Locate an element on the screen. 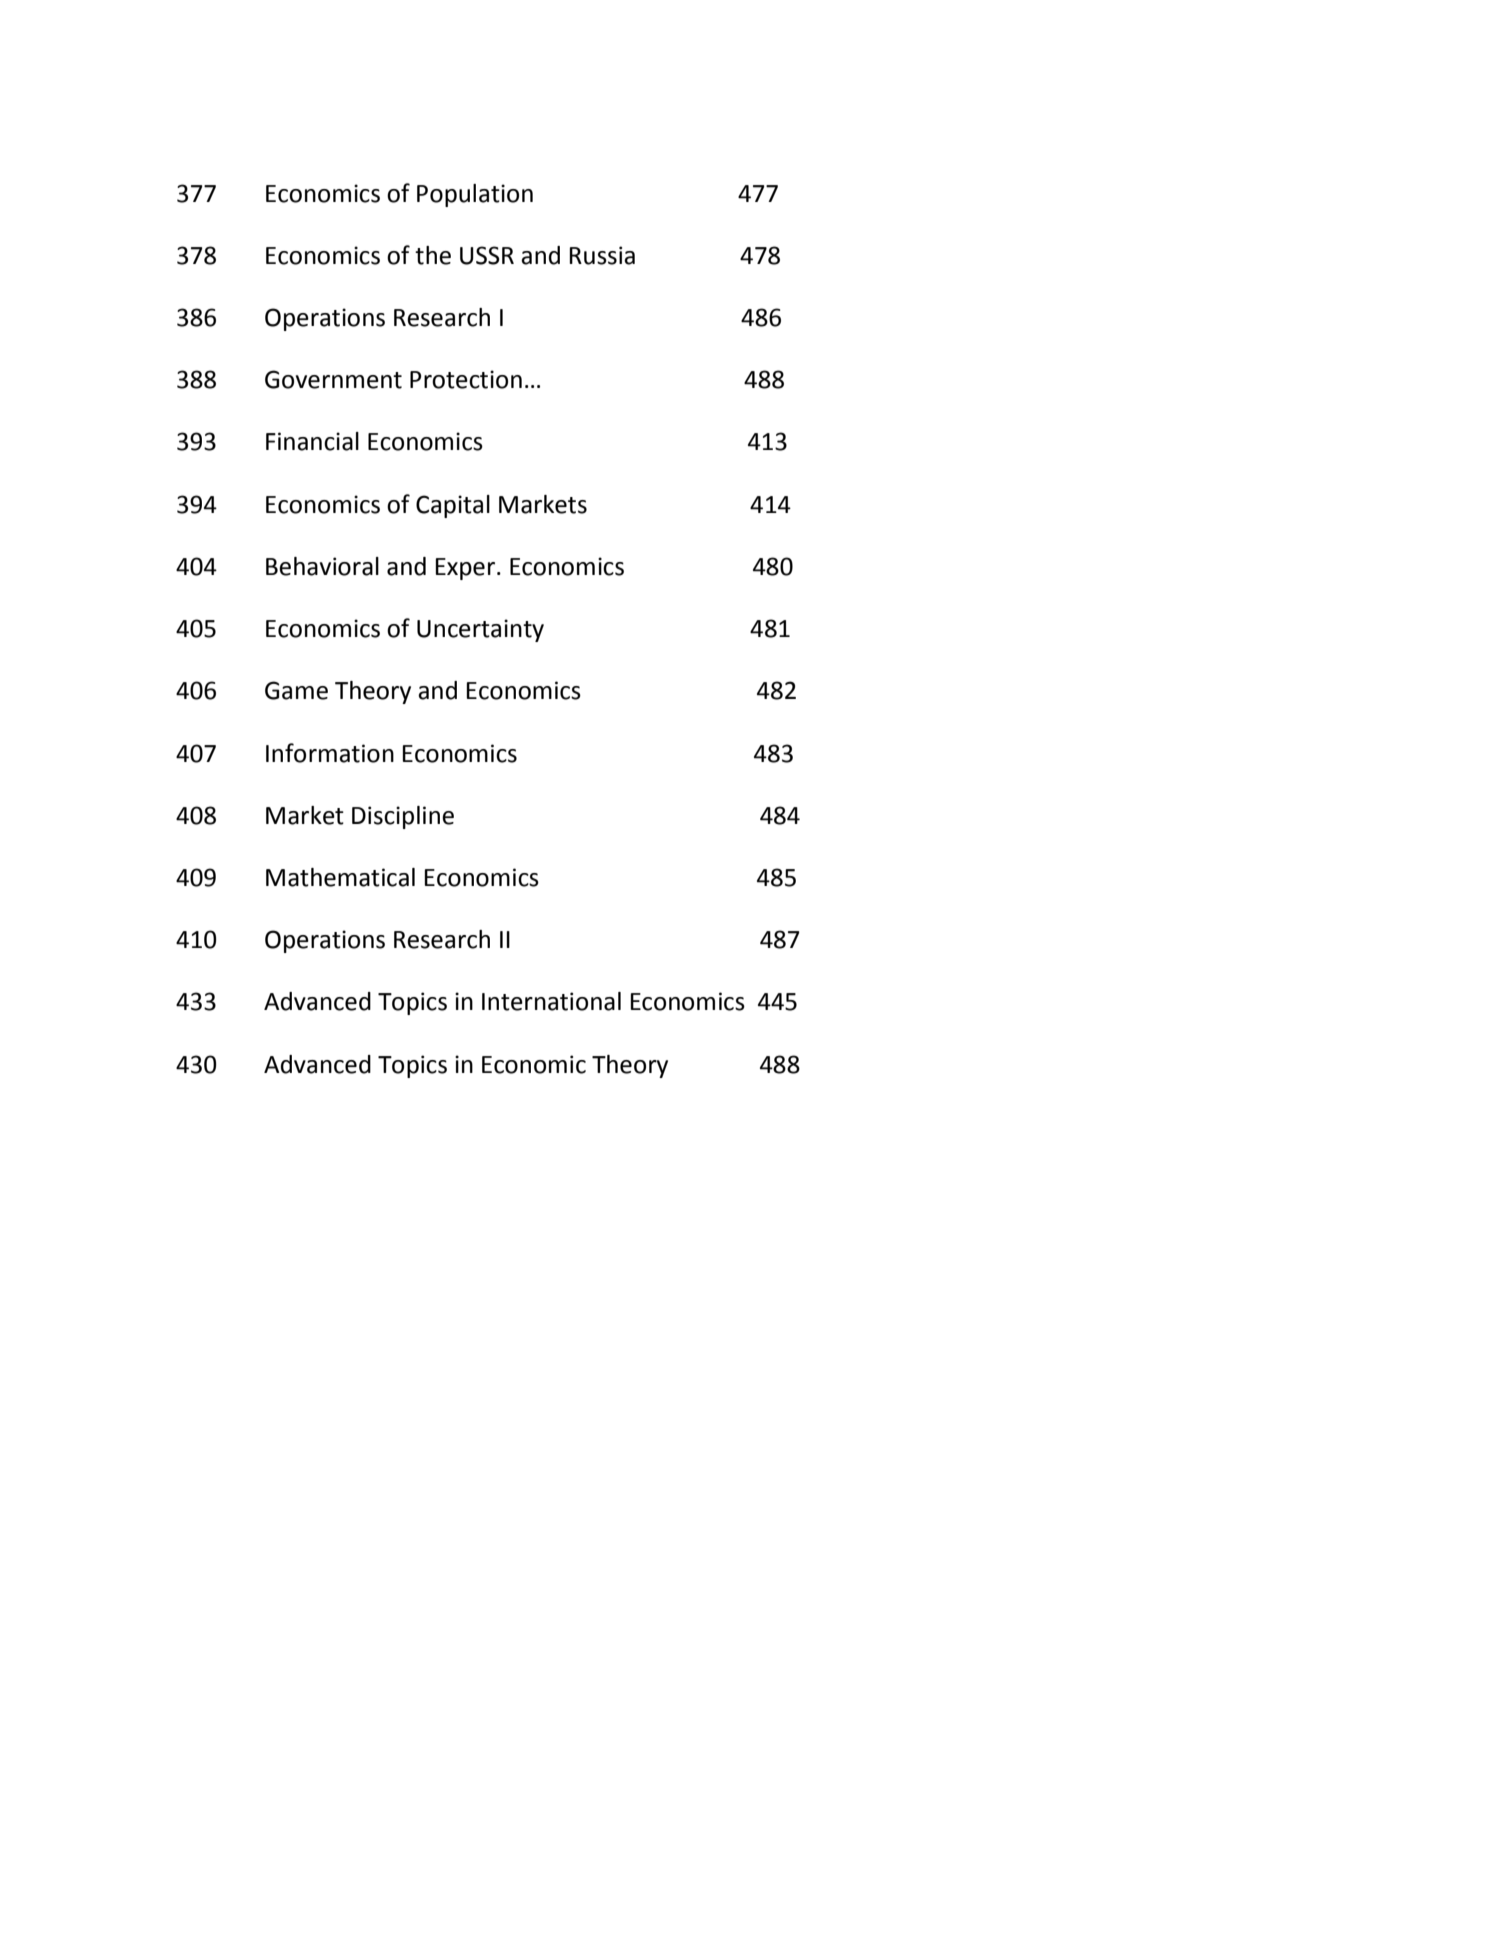  Government is located at coordinates (333, 379).
